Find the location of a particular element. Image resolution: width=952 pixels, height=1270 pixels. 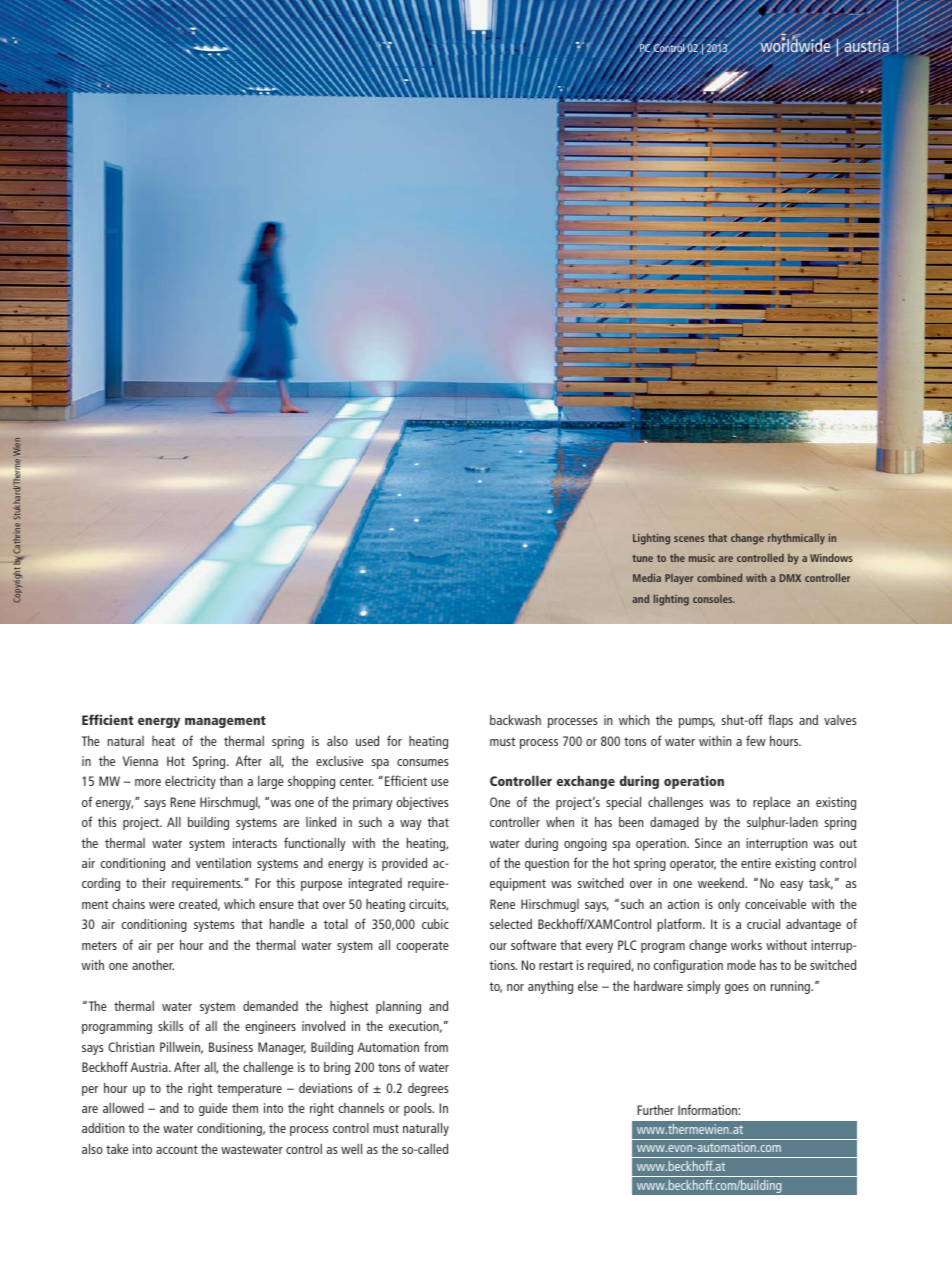

entire is located at coordinates (756, 863).
